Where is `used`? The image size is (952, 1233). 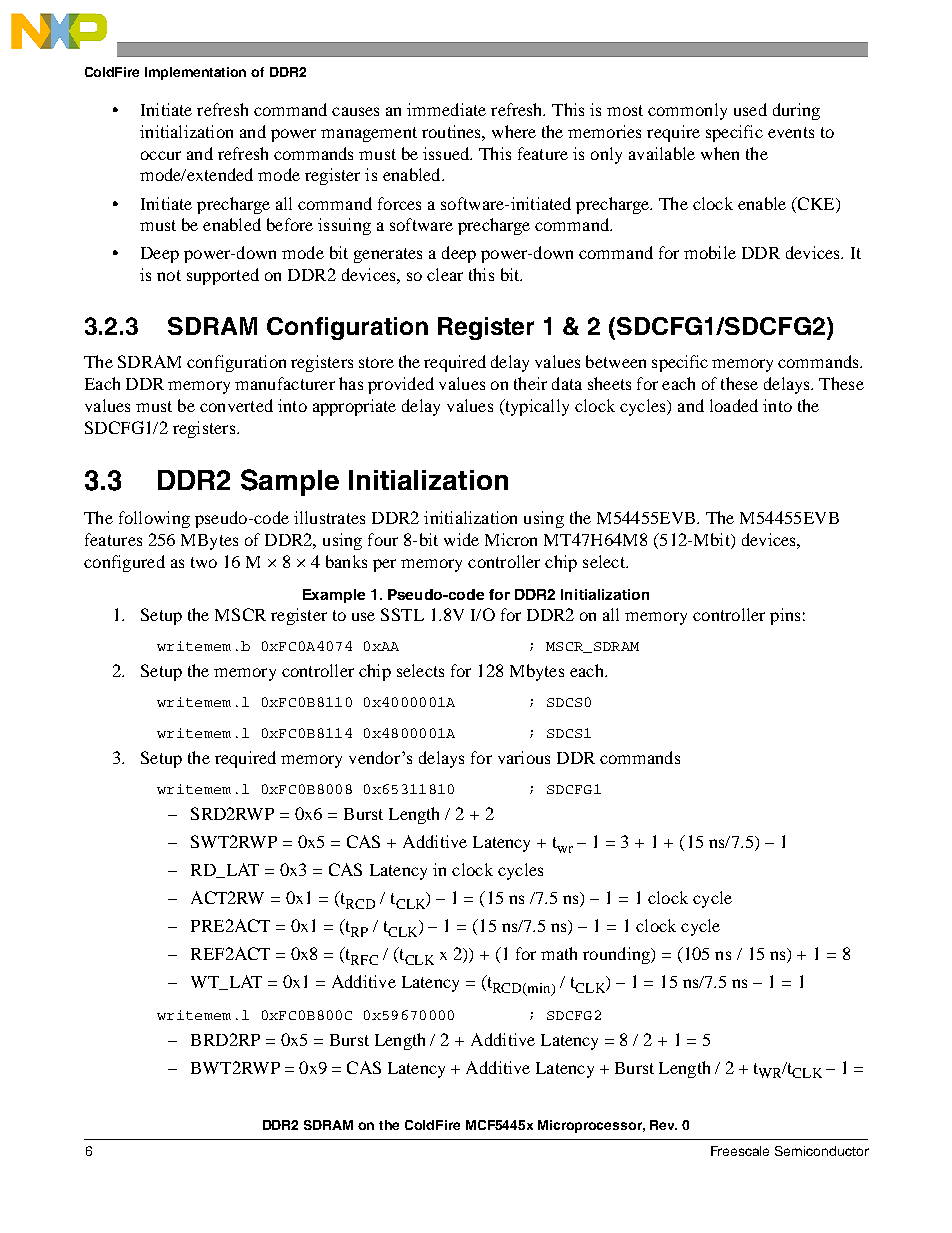 used is located at coordinates (750, 109).
